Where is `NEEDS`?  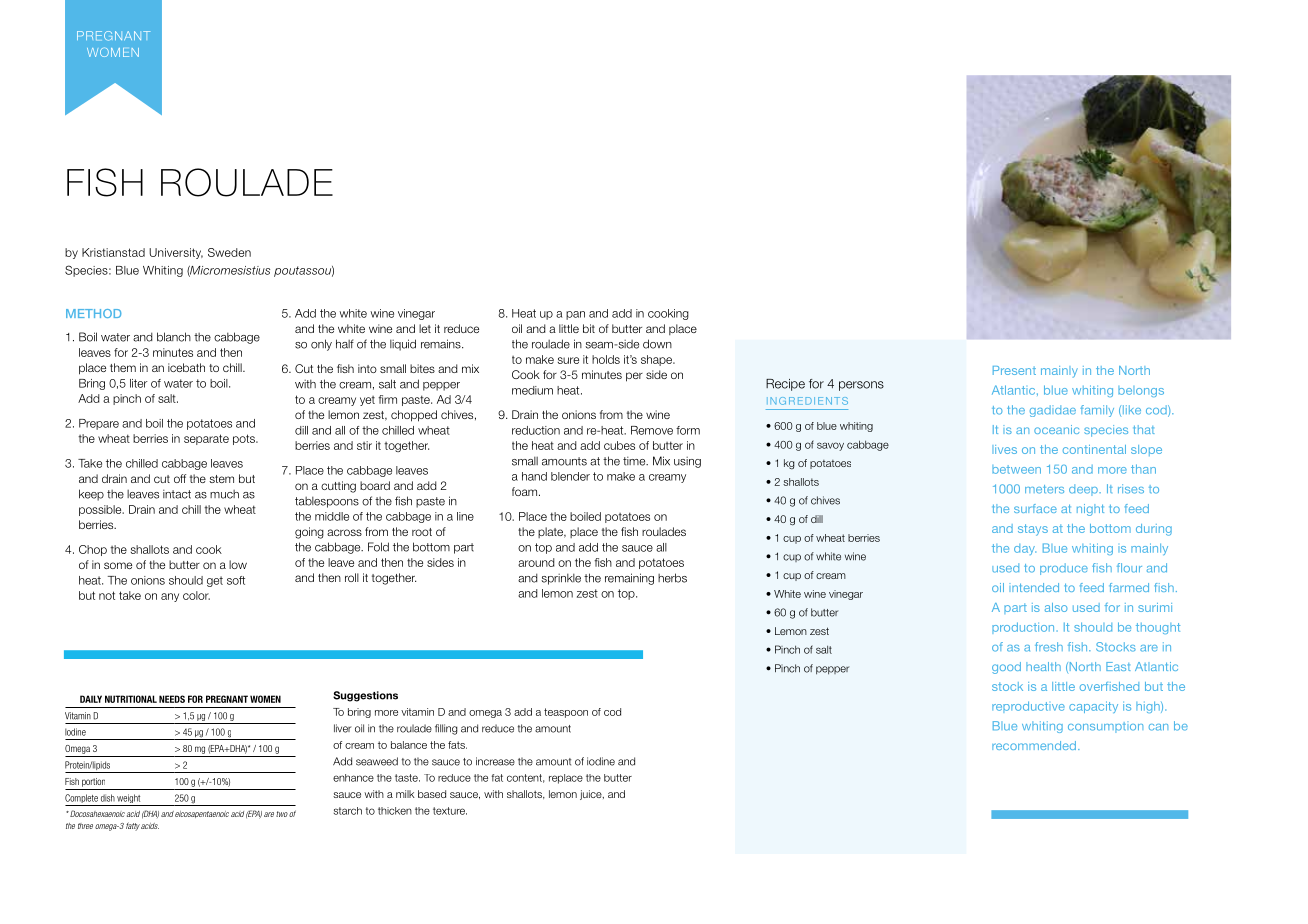 NEEDS is located at coordinates (172, 699).
